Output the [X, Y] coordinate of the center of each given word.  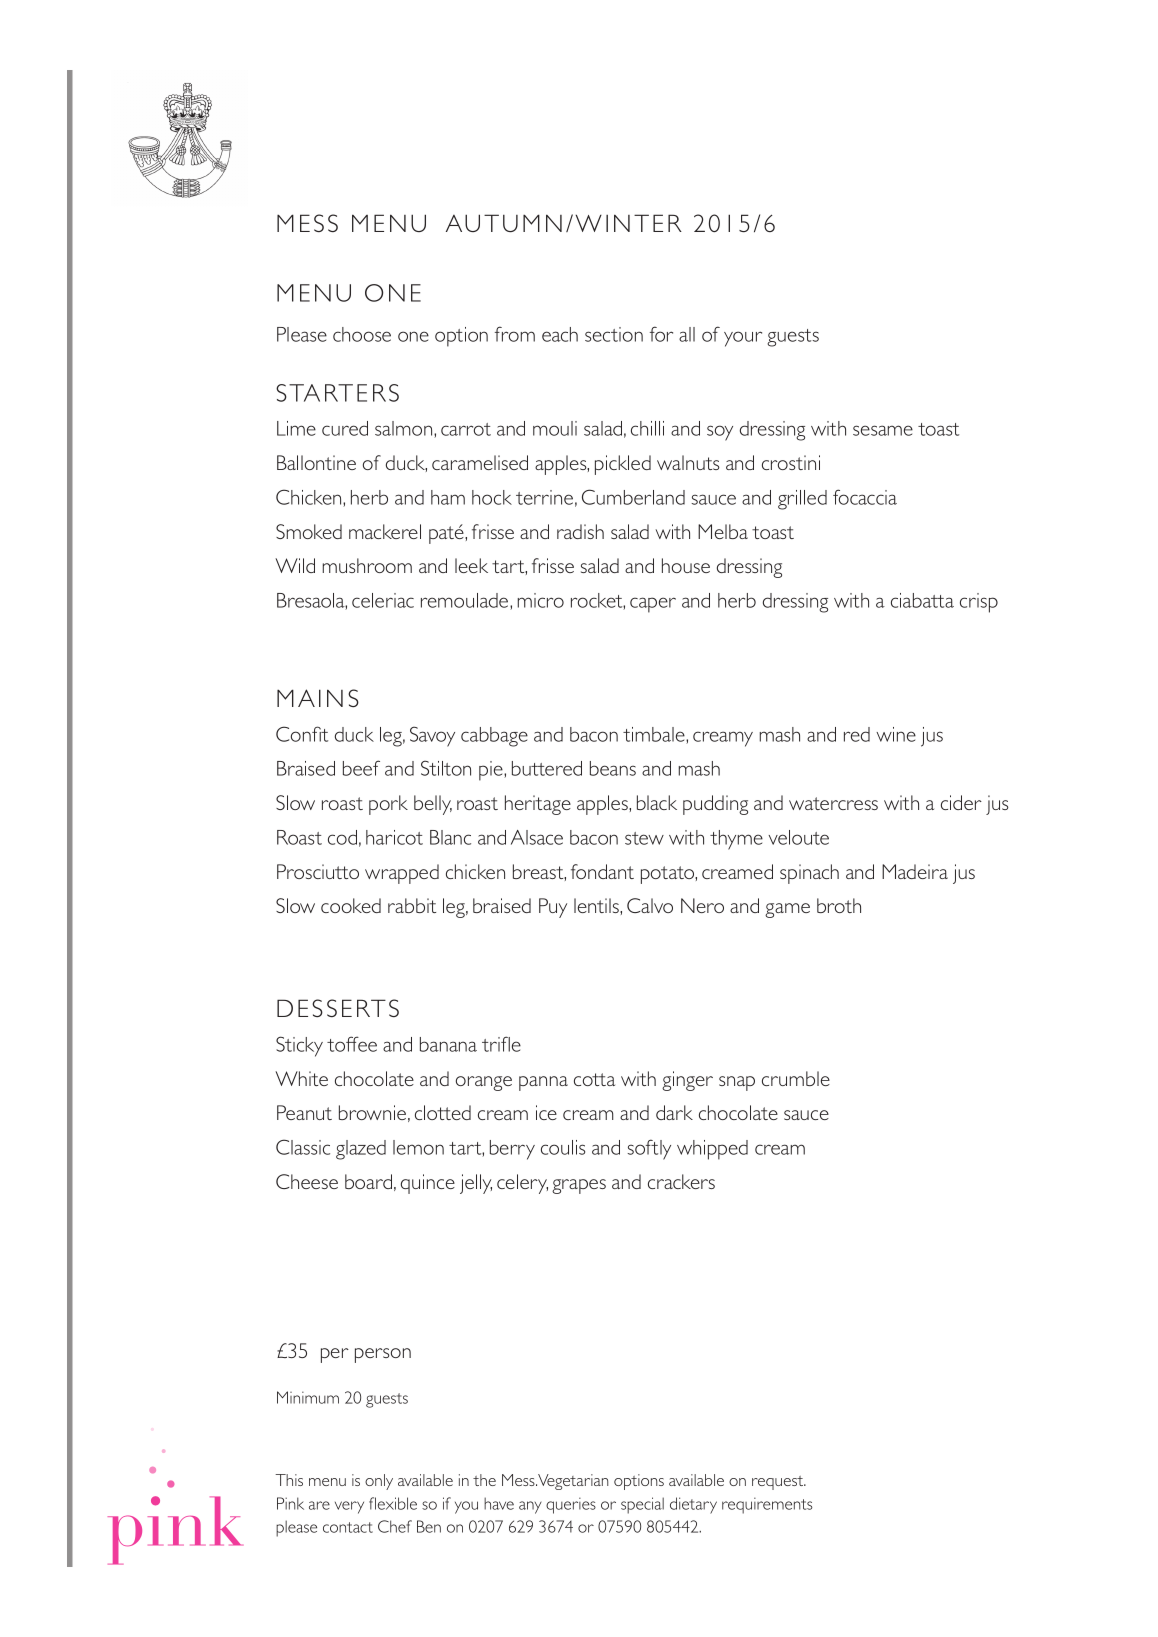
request [779, 1483]
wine [896, 734]
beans [613, 768]
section [614, 334]
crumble [796, 1078]
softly [649, 1149]
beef [361, 768]
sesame [883, 430]
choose [362, 334]
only [379, 1482]
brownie [372, 1112]
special [642, 1505]
